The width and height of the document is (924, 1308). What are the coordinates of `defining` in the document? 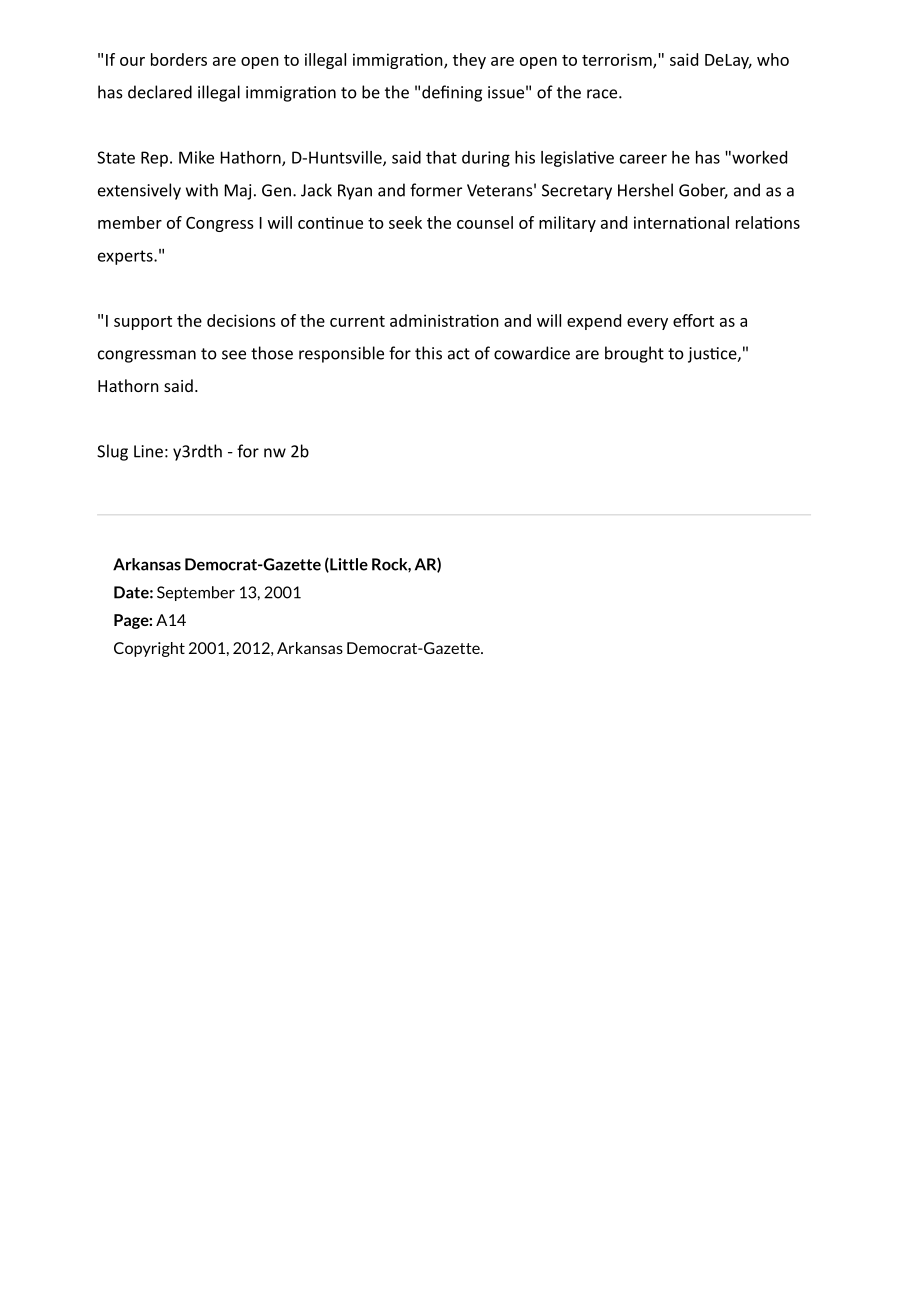 It's located at (452, 93).
